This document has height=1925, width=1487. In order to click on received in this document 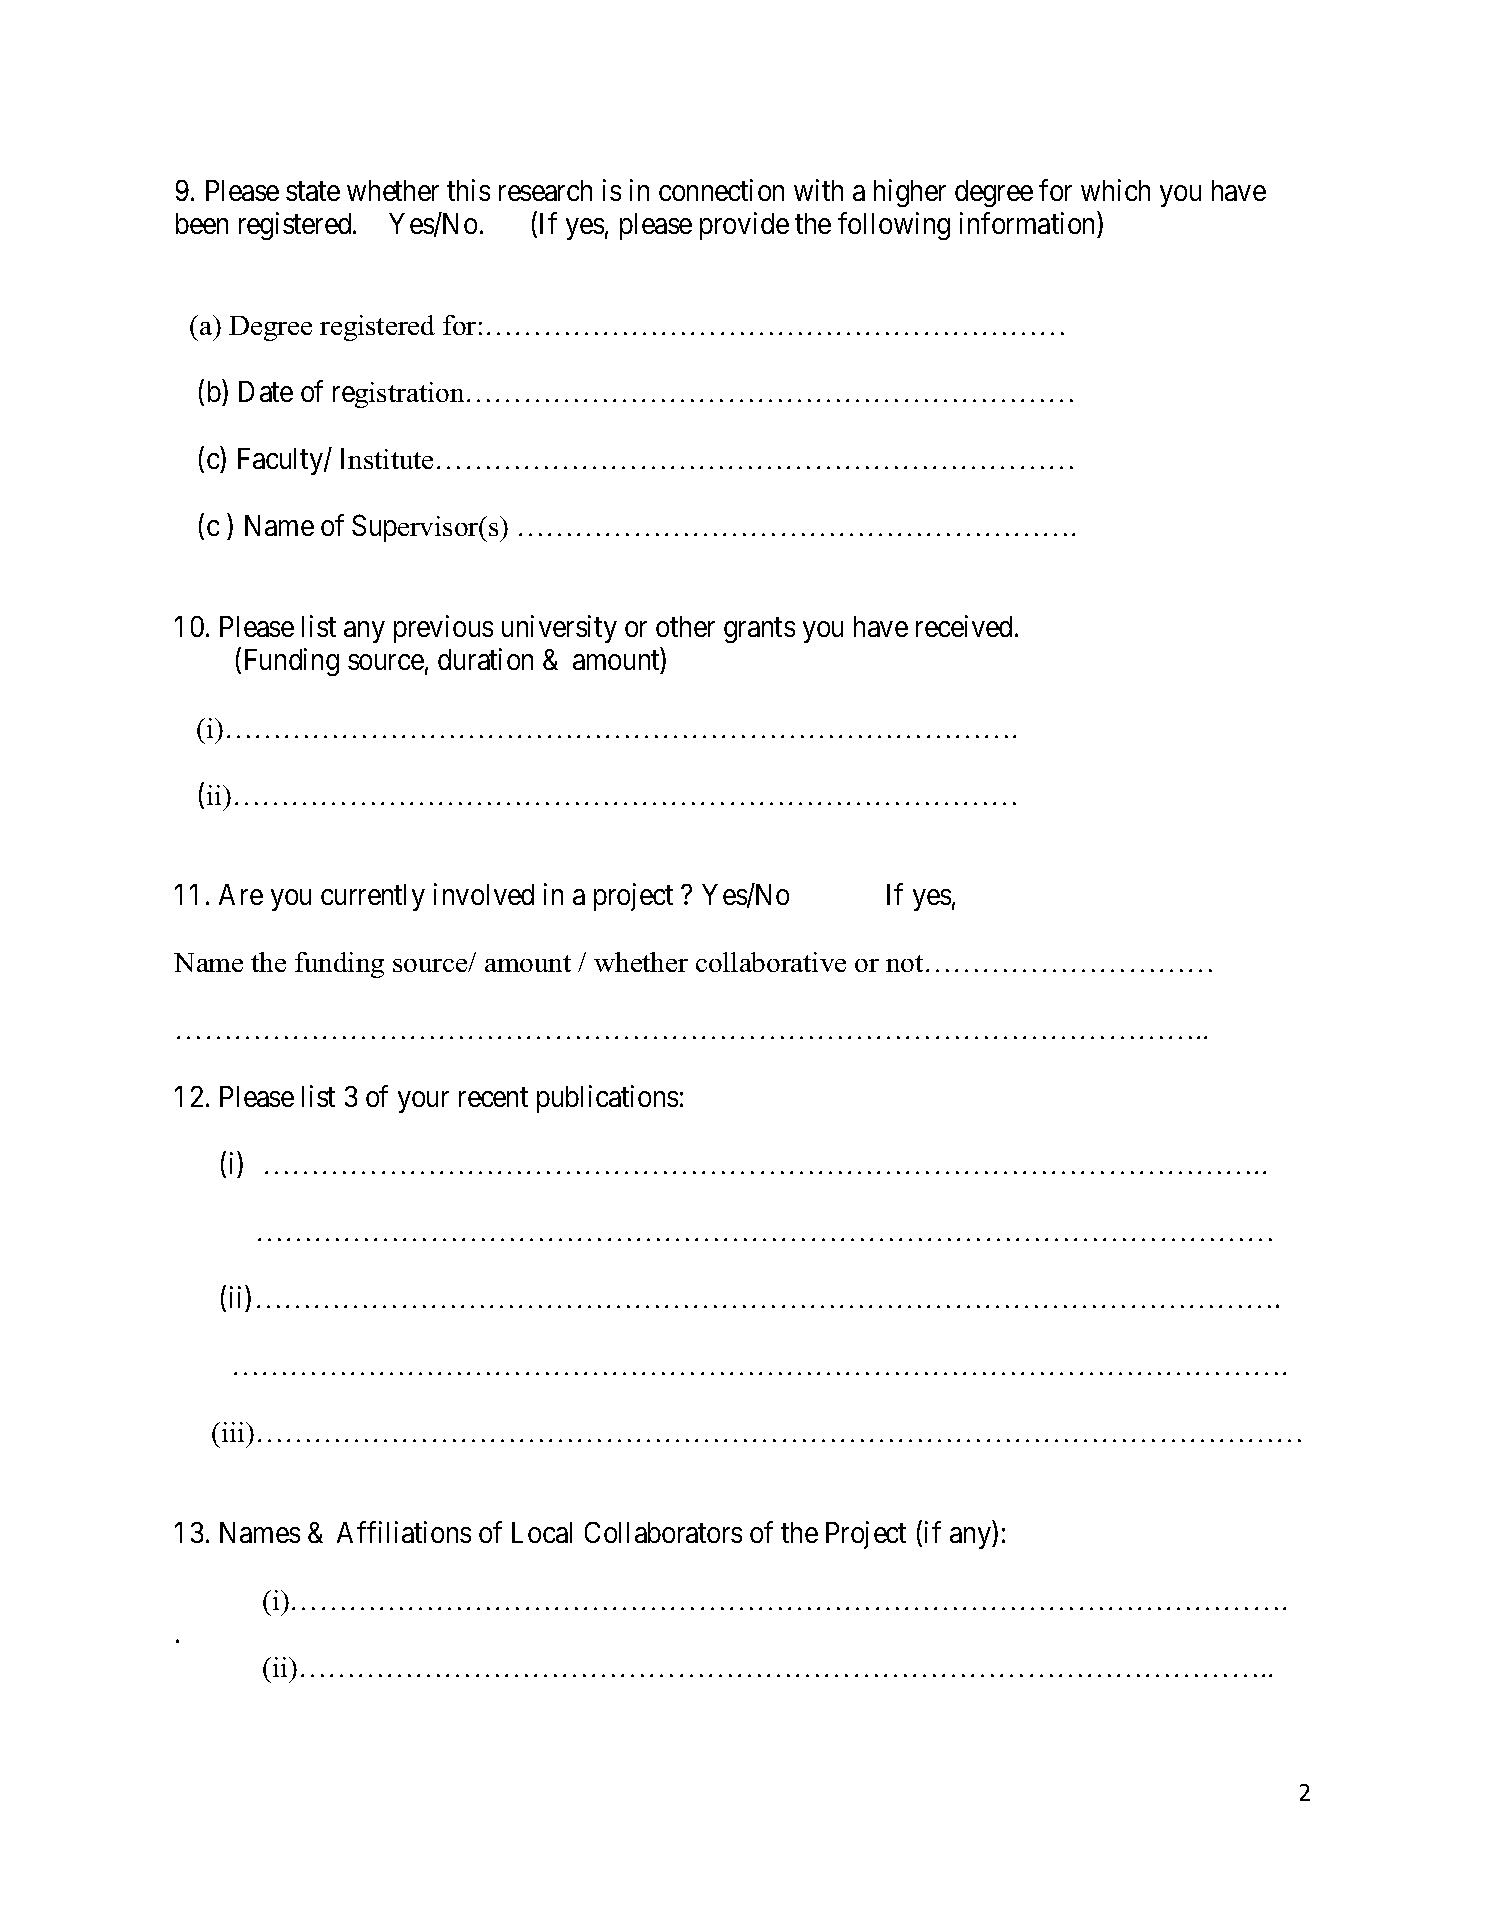, I will do `click(966, 626)`.
